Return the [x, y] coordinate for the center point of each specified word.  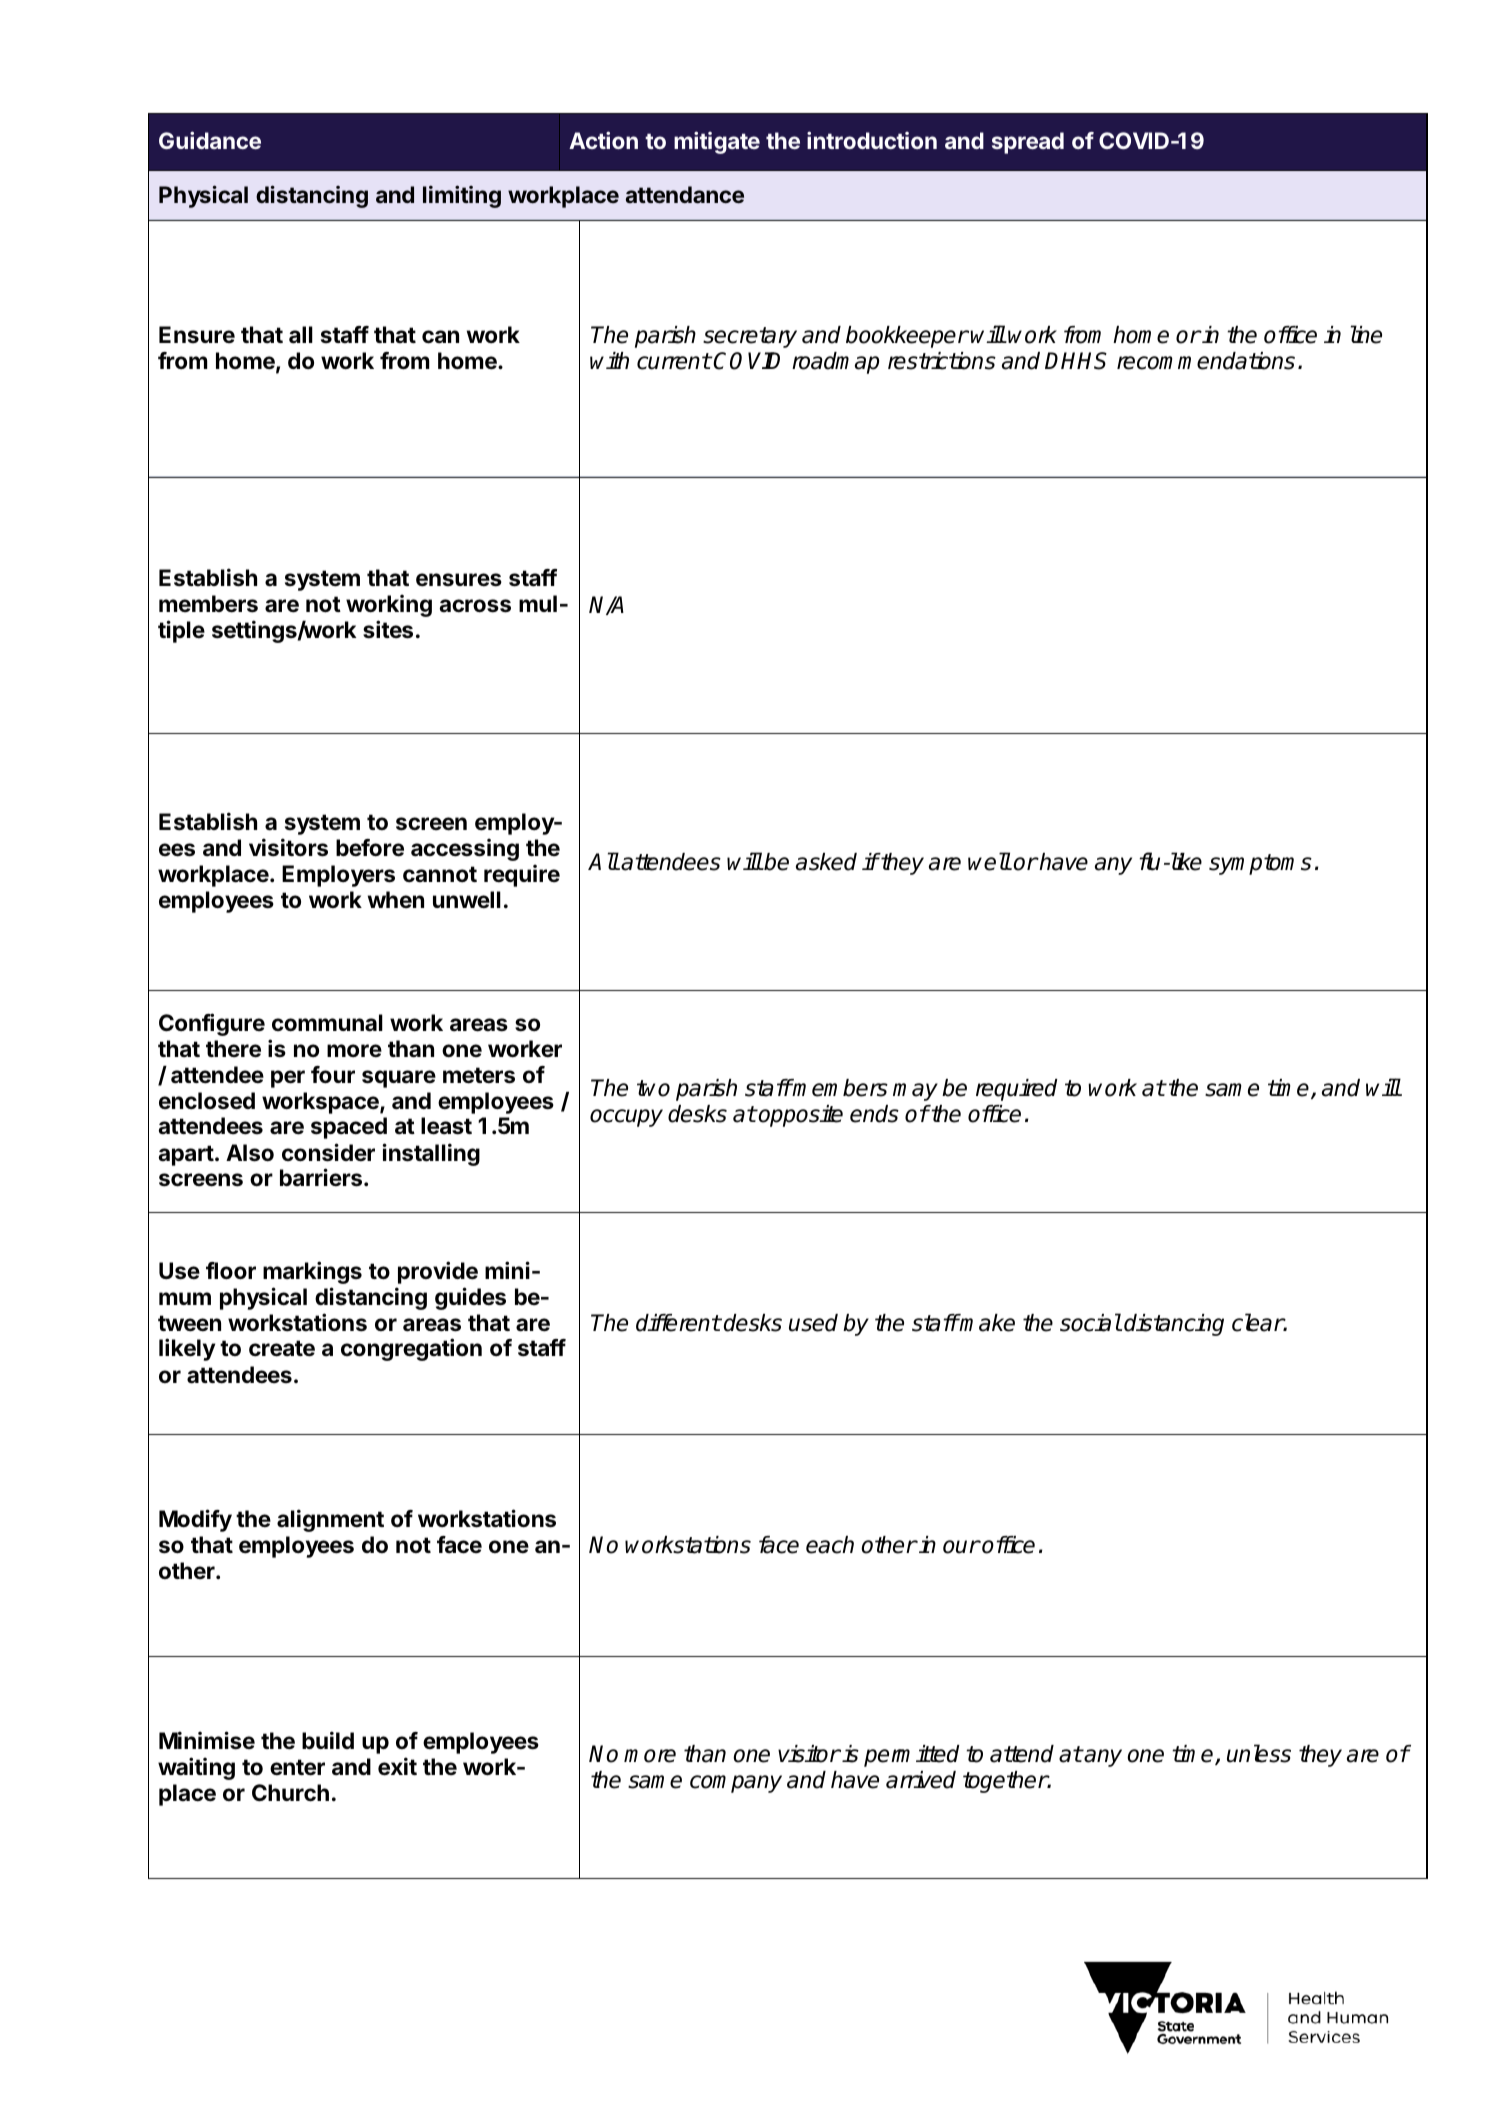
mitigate [717, 142]
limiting [462, 196]
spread [1028, 143]
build [328, 1740]
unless [1259, 1753]
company [736, 1784]
